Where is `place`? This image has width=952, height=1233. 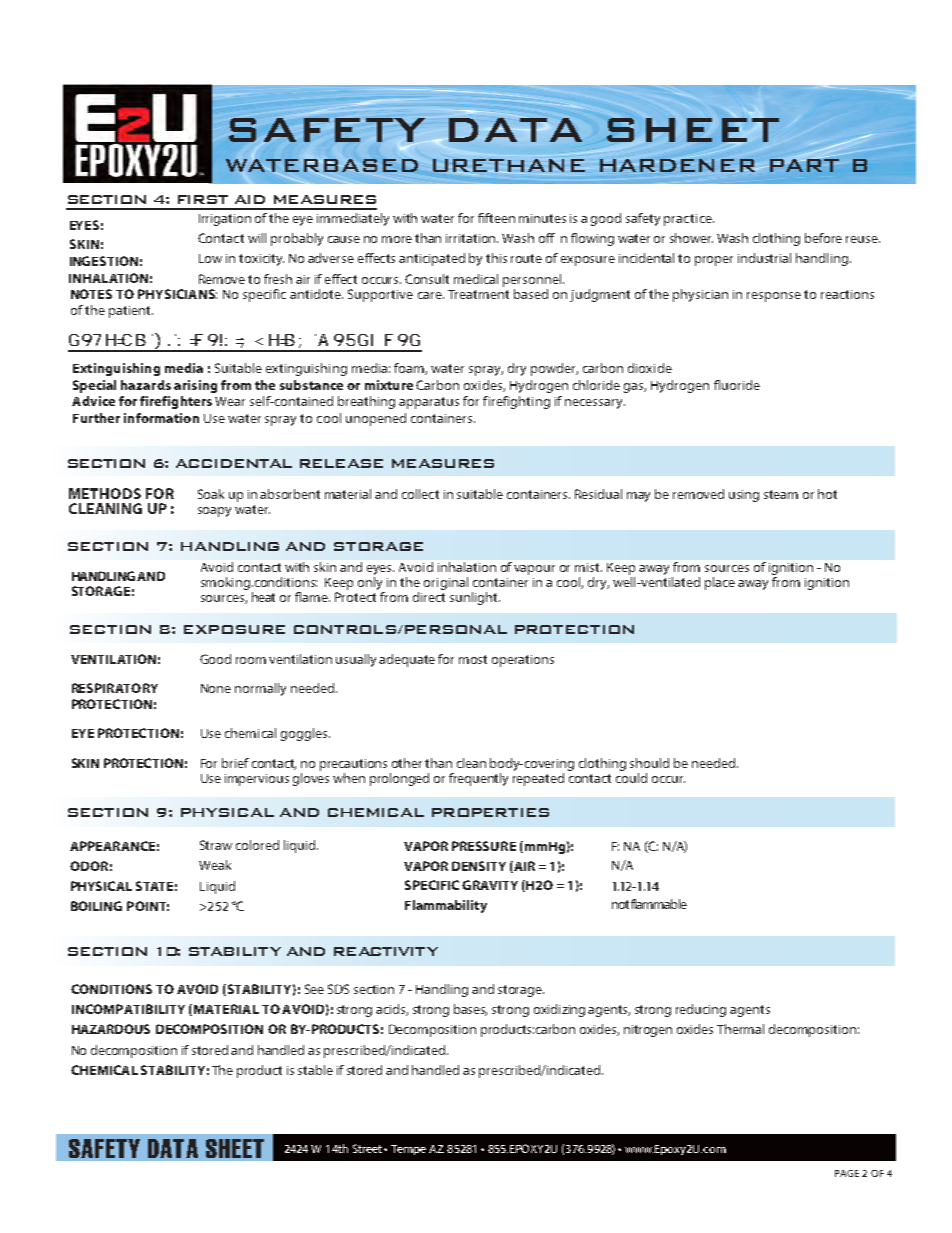 place is located at coordinates (720, 583).
